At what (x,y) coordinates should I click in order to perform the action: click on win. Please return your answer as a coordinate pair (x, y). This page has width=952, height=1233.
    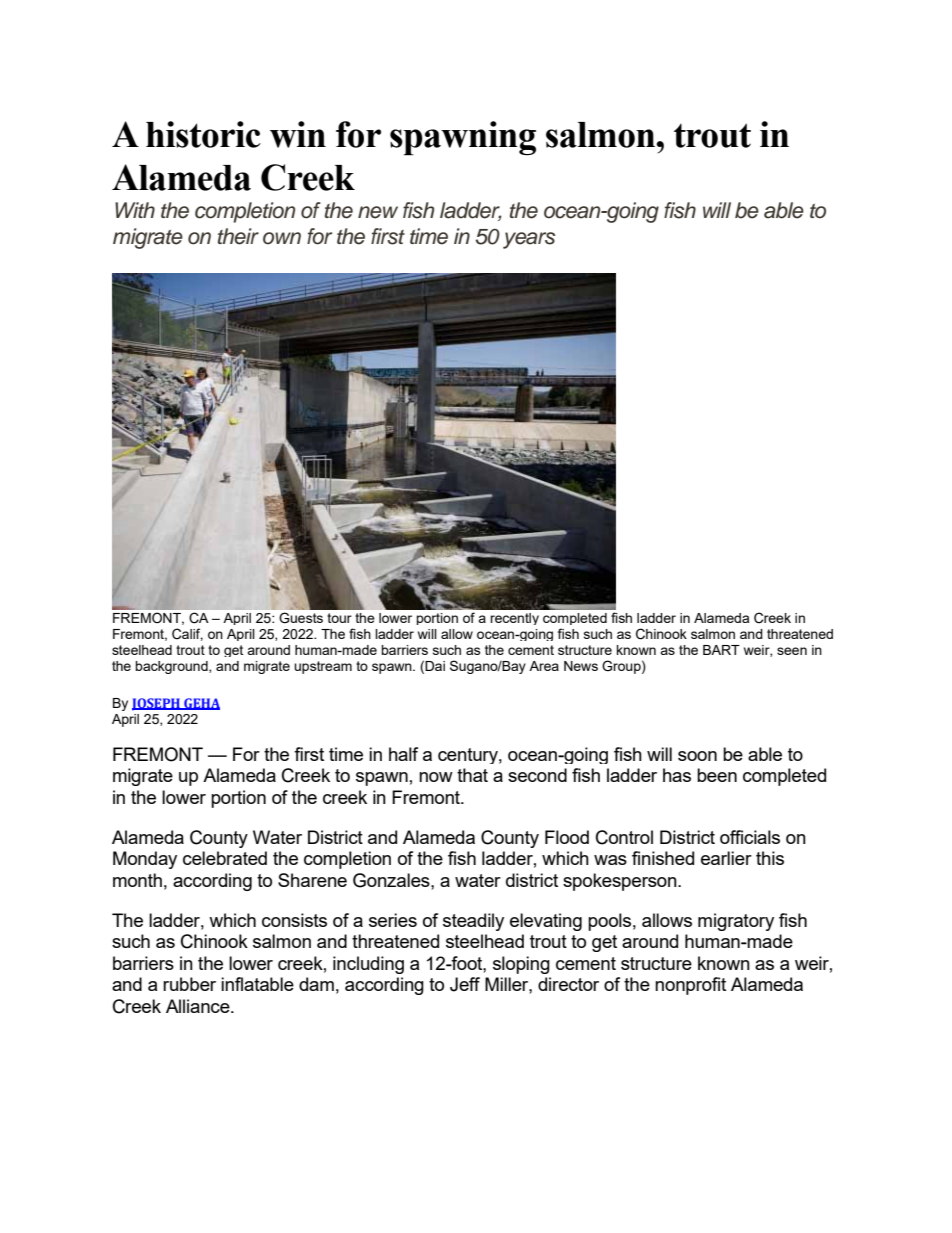
    Looking at the image, I should click on (298, 134).
